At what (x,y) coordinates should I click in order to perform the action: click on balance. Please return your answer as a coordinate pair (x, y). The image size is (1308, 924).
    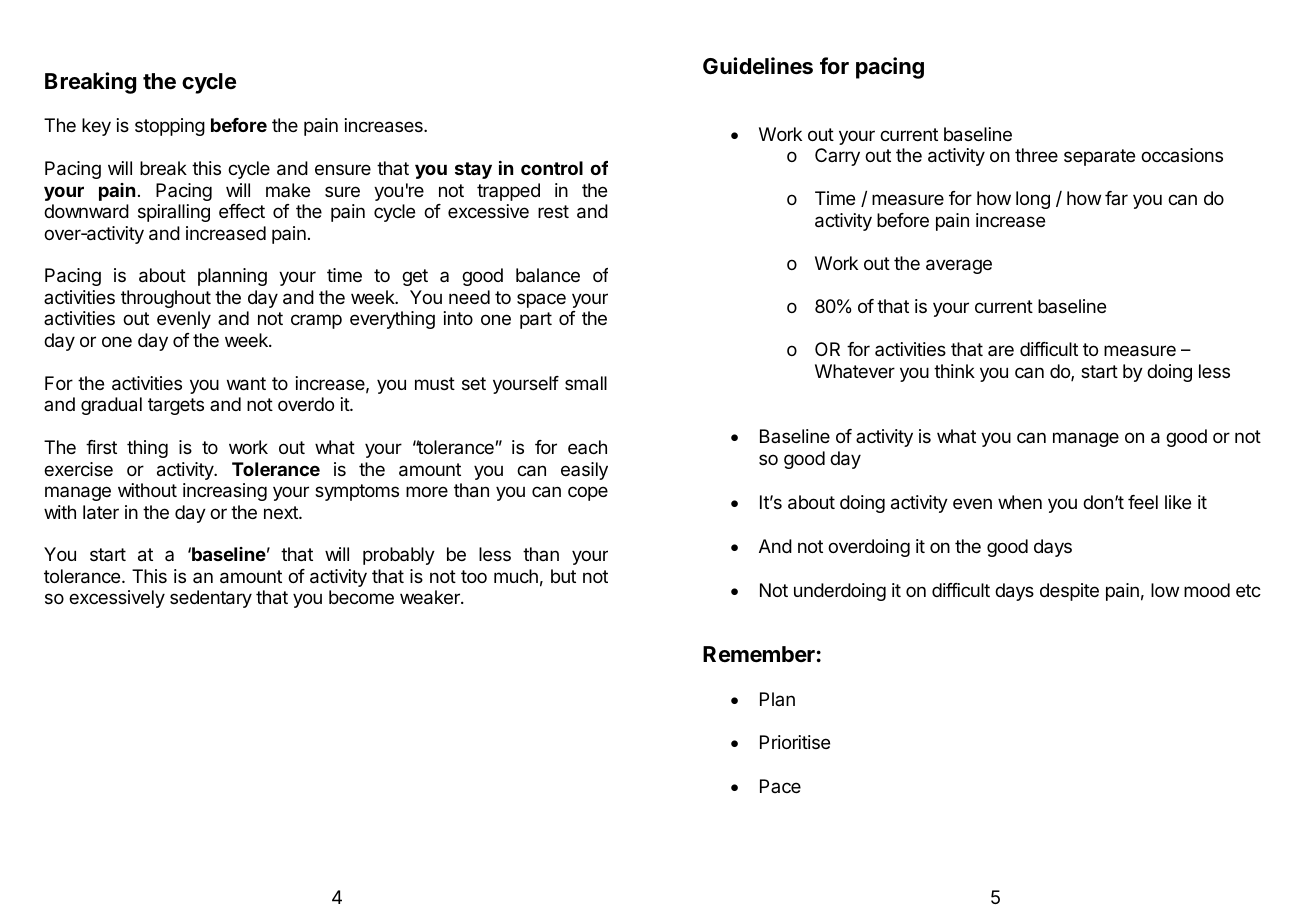
    Looking at the image, I should click on (548, 275).
